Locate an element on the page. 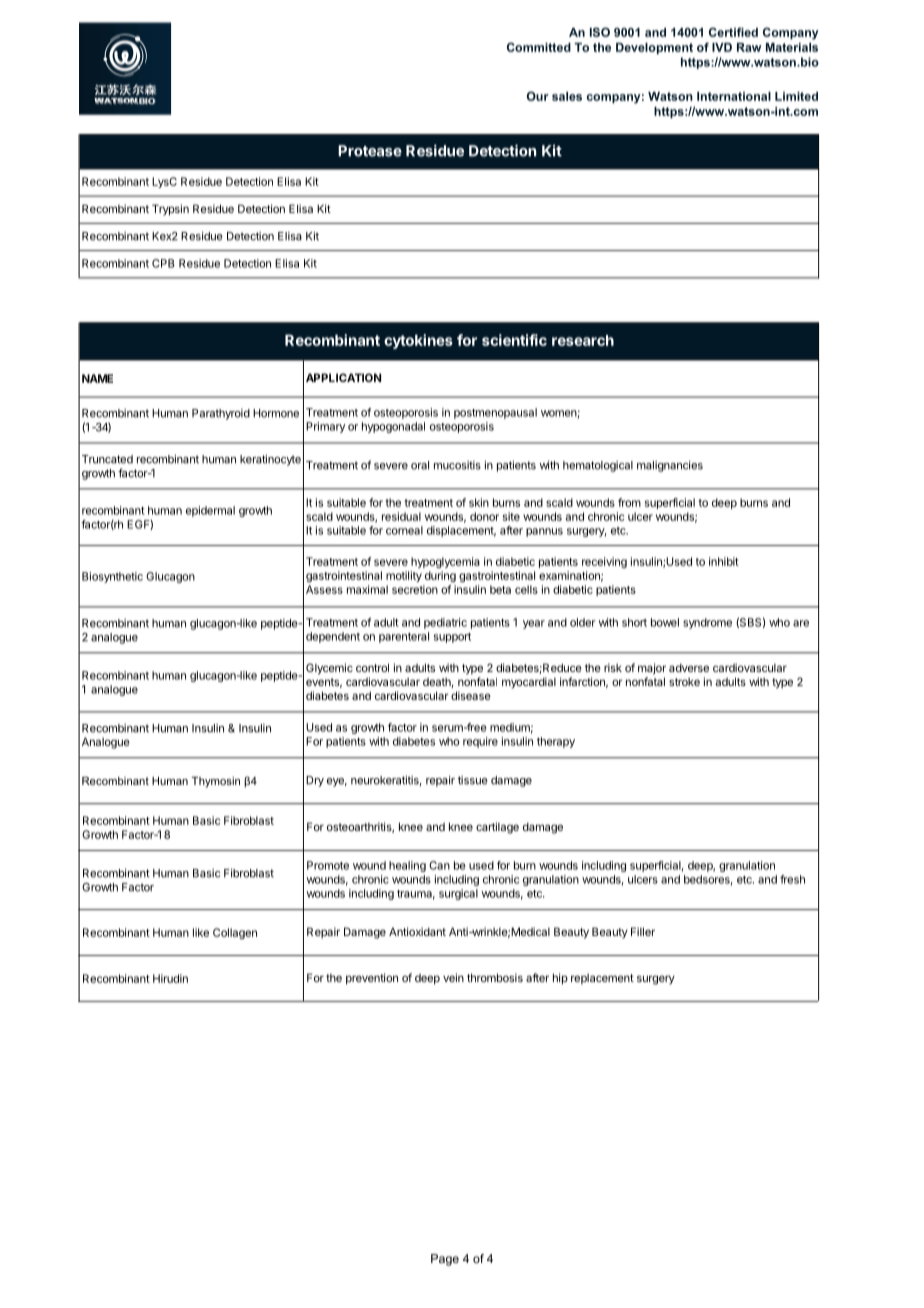 The image size is (924, 1308). Trypsin is located at coordinates (170, 210).
